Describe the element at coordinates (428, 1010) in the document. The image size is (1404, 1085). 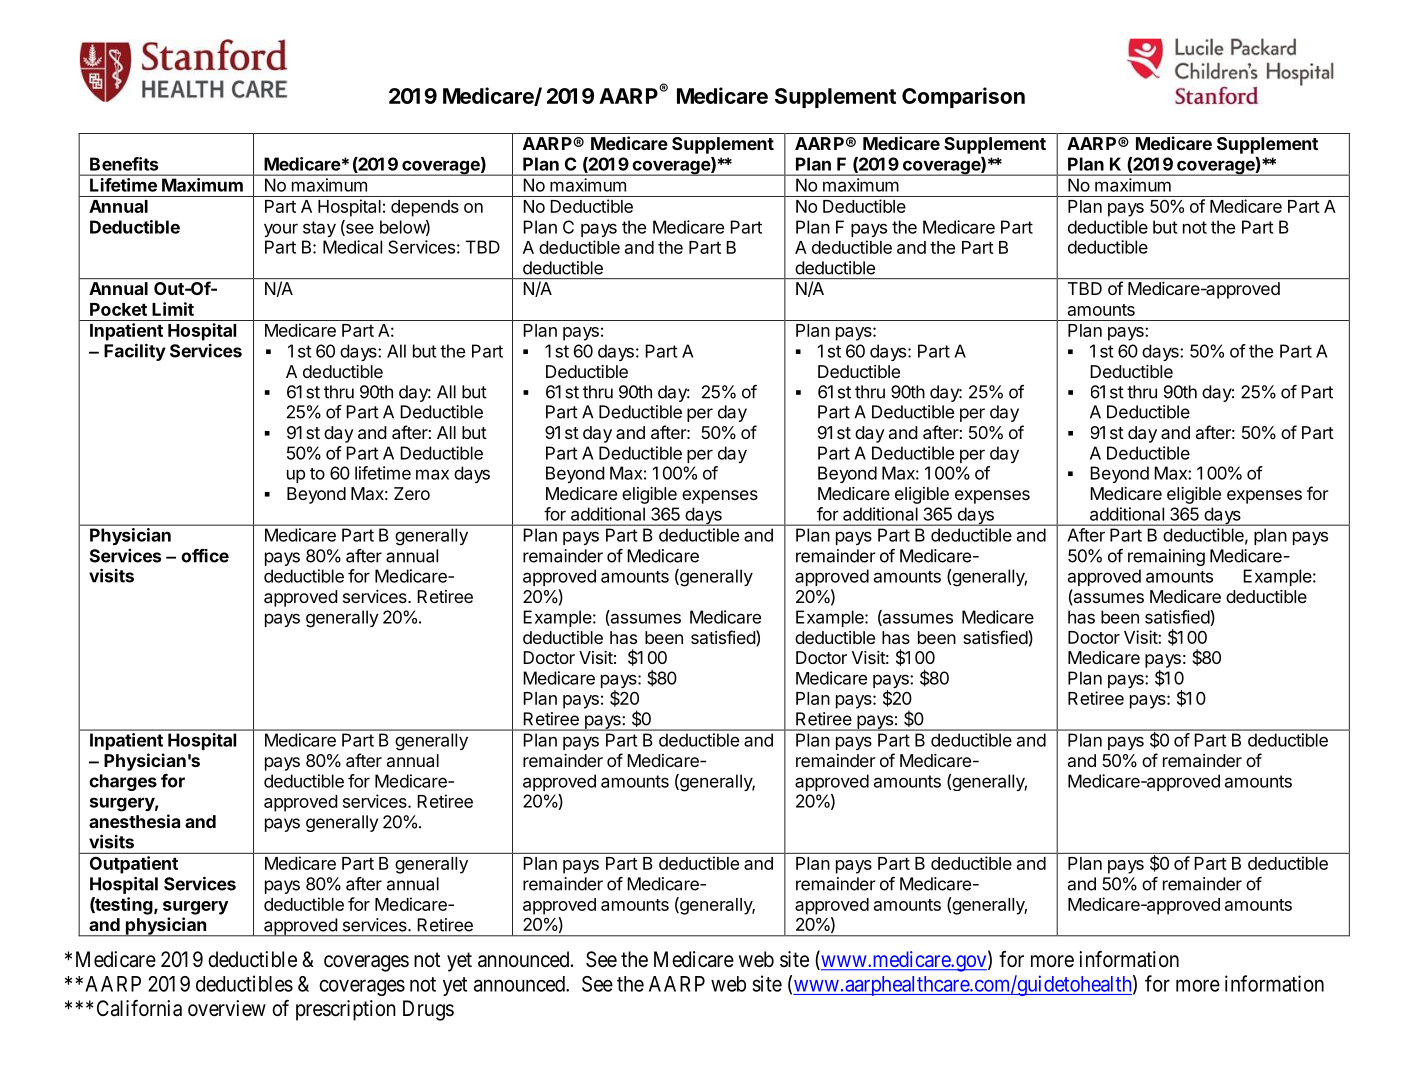
I see `Drugs` at that location.
